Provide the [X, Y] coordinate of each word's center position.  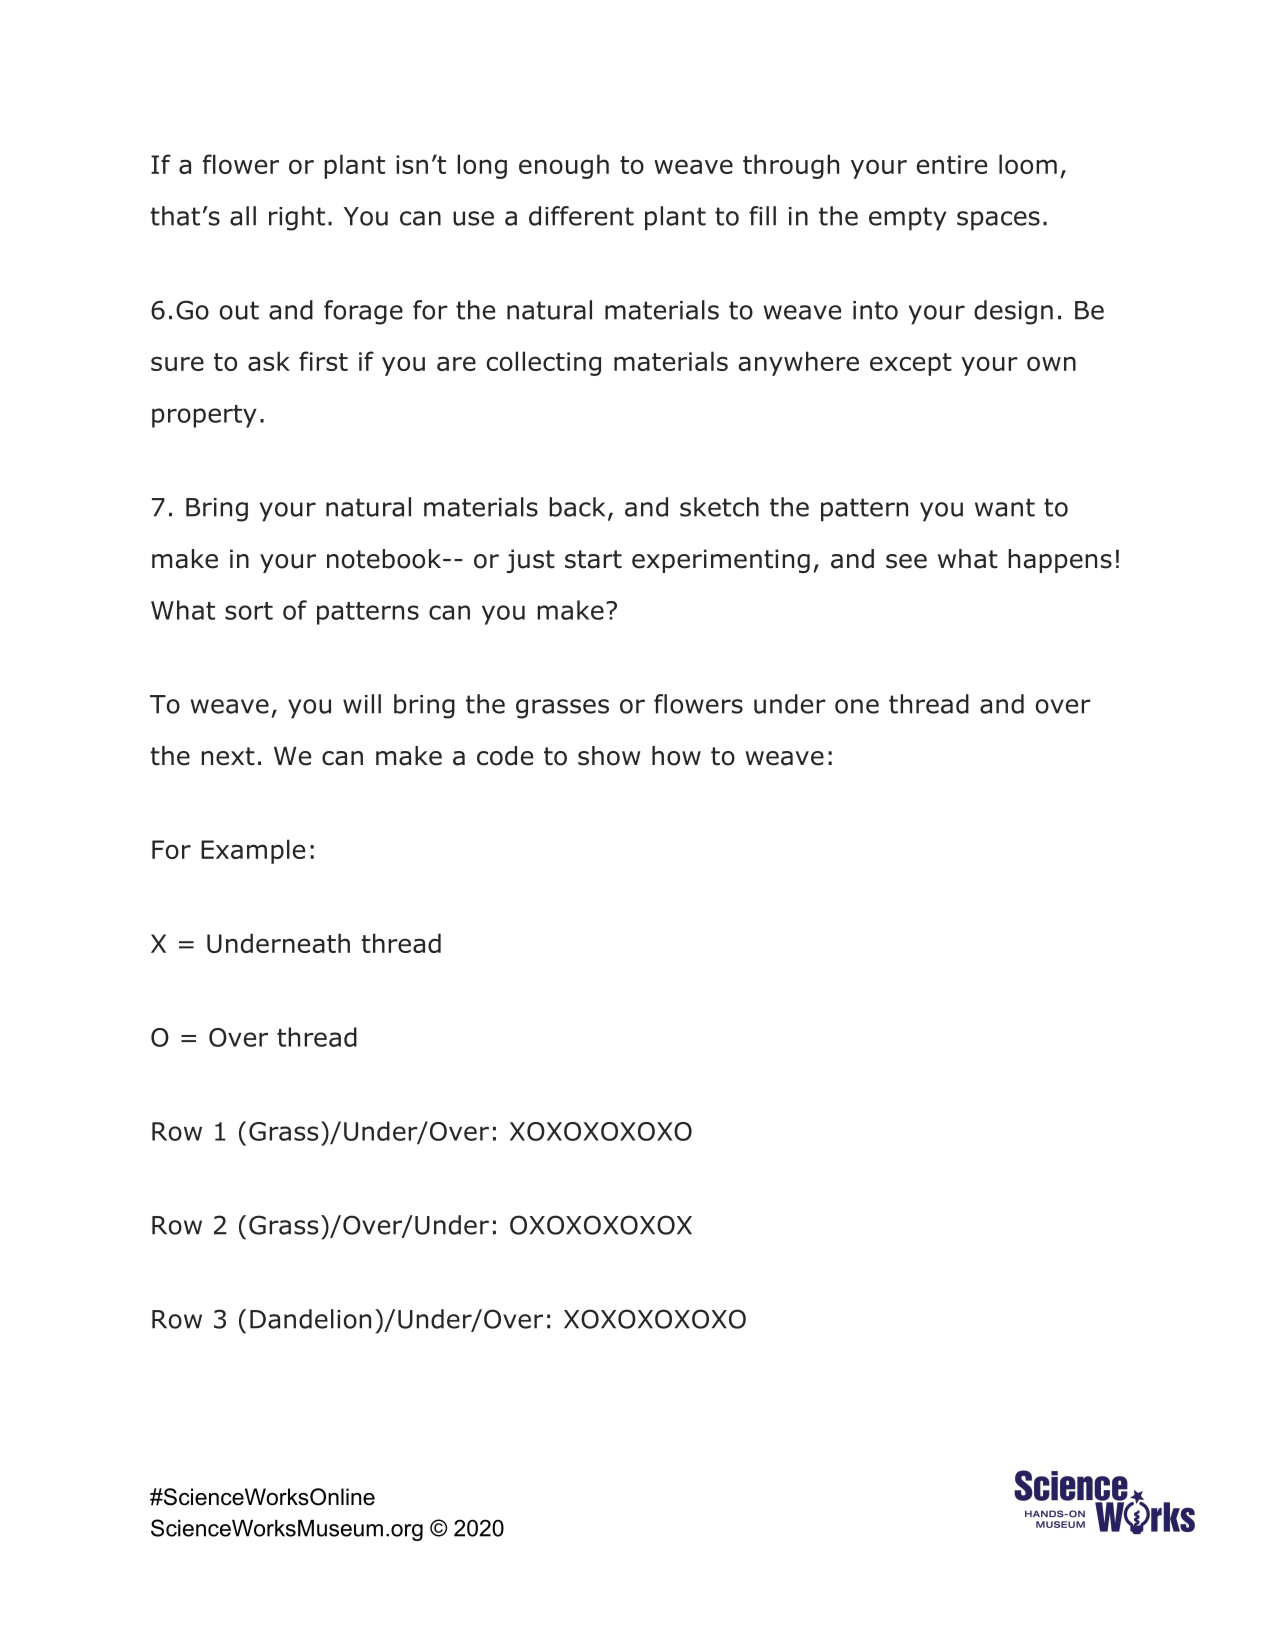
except [911, 364]
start [593, 559]
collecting [544, 363]
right [297, 218]
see [906, 561]
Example [253, 851]
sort [249, 611]
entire [952, 164]
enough [564, 166]
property [204, 416]
